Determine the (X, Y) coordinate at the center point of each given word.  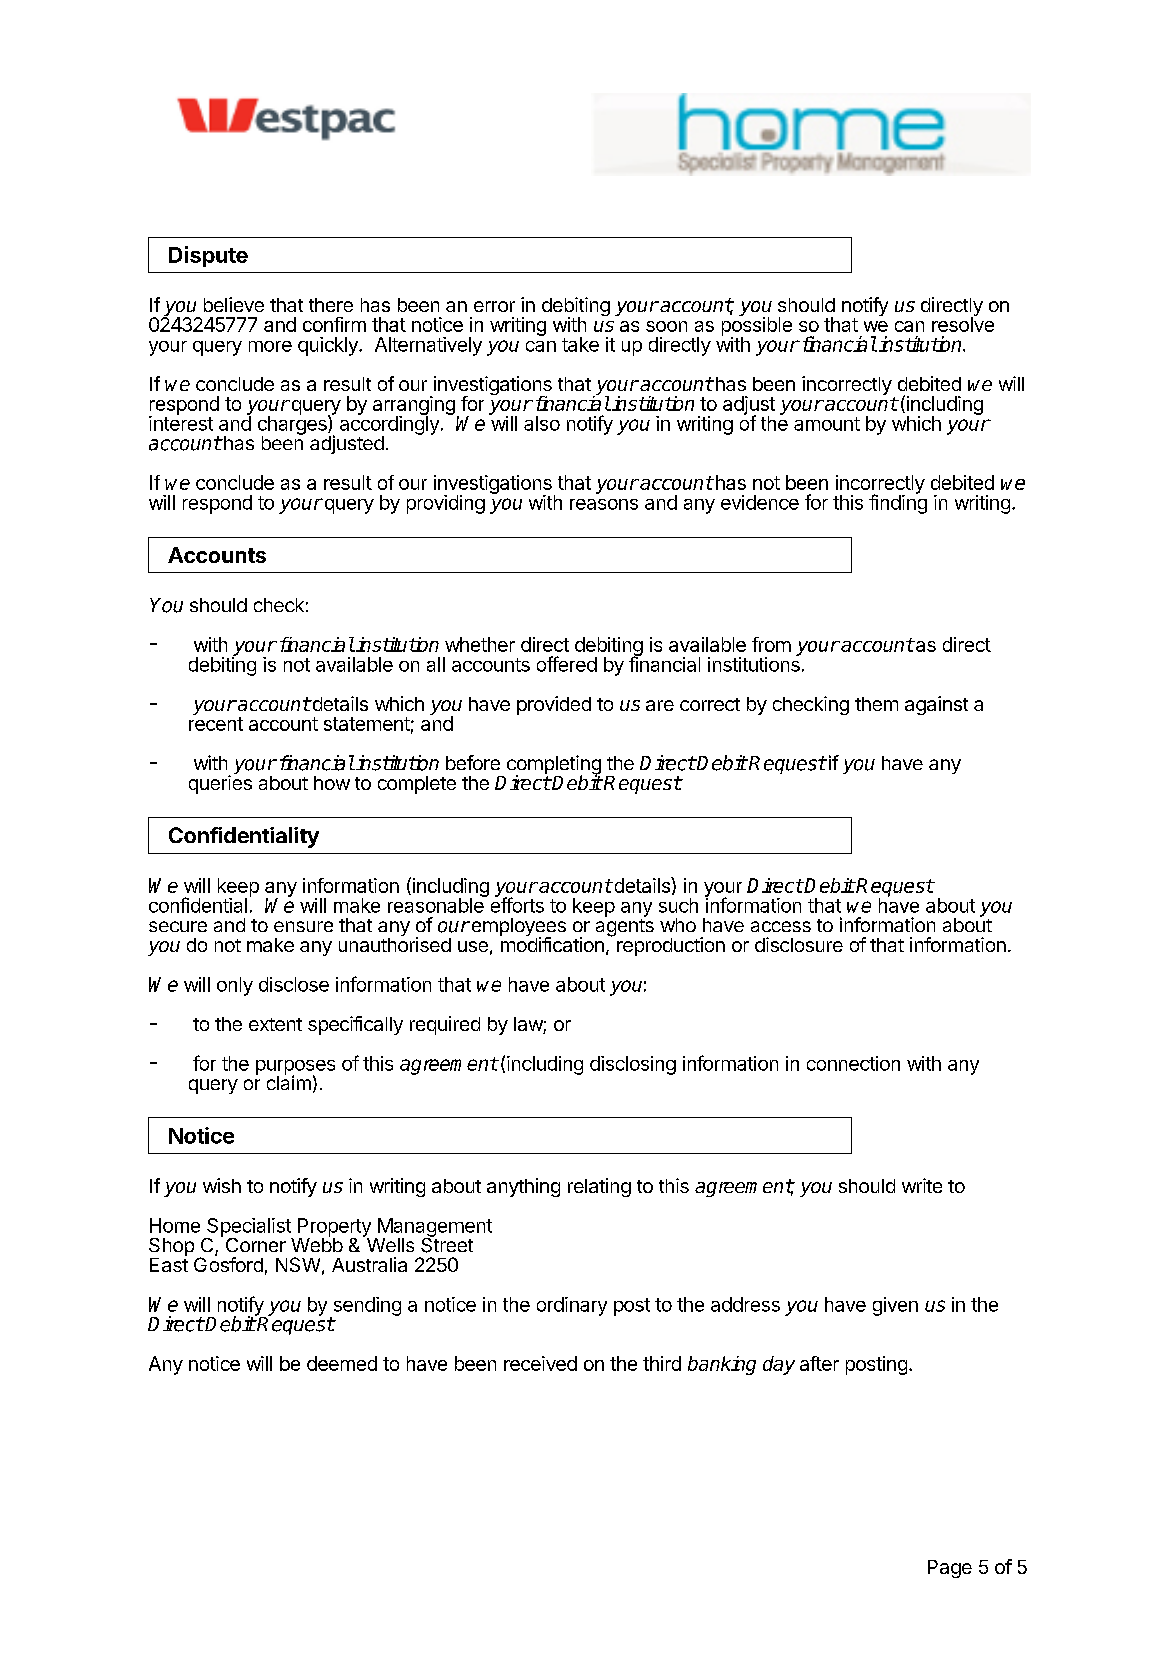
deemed (342, 1363)
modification (552, 943)
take (580, 344)
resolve (963, 323)
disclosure (799, 944)
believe (234, 304)
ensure (303, 926)
